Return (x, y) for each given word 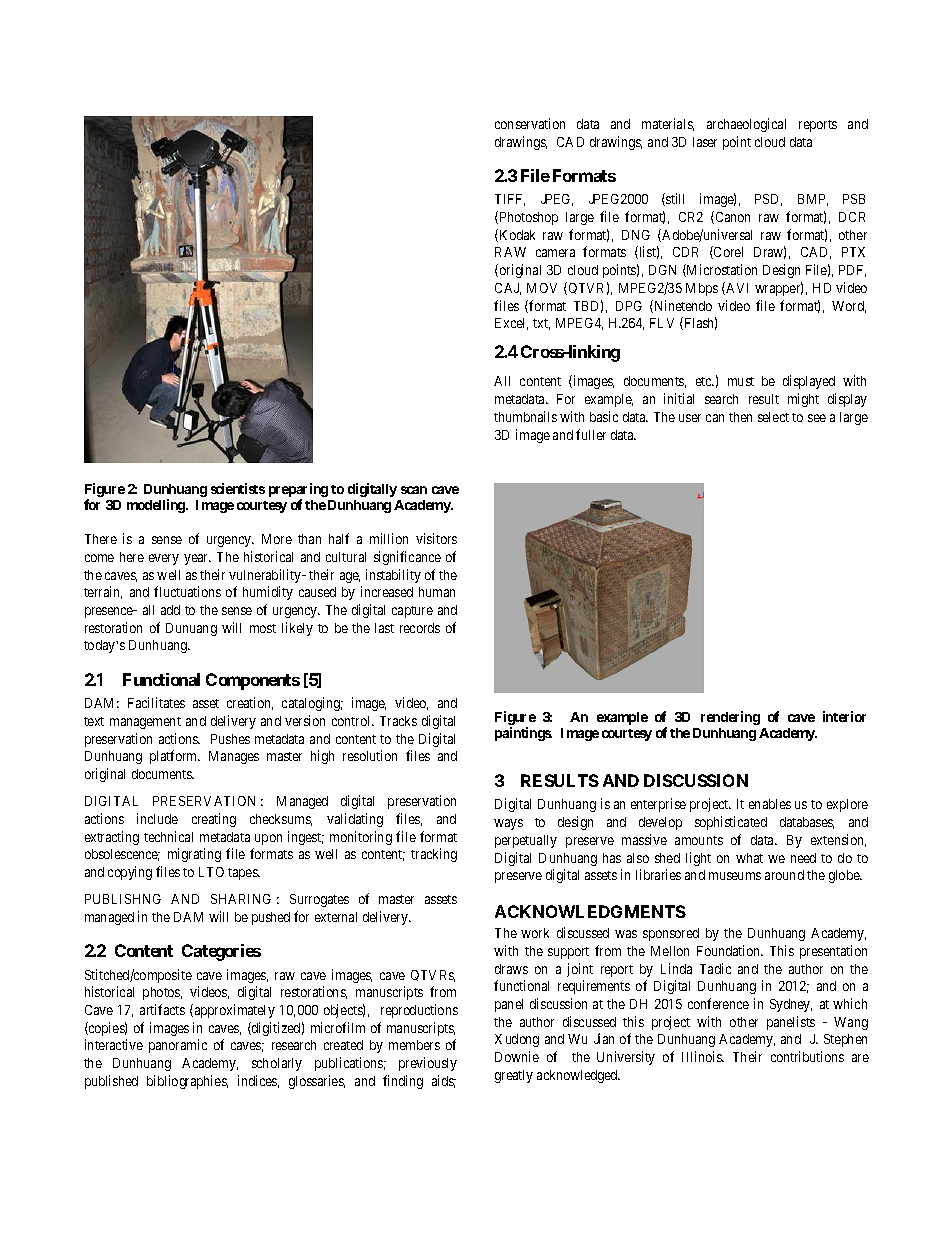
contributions (807, 1056)
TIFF (510, 200)
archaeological (746, 125)
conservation (530, 123)
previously (428, 1064)
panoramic (178, 1046)
